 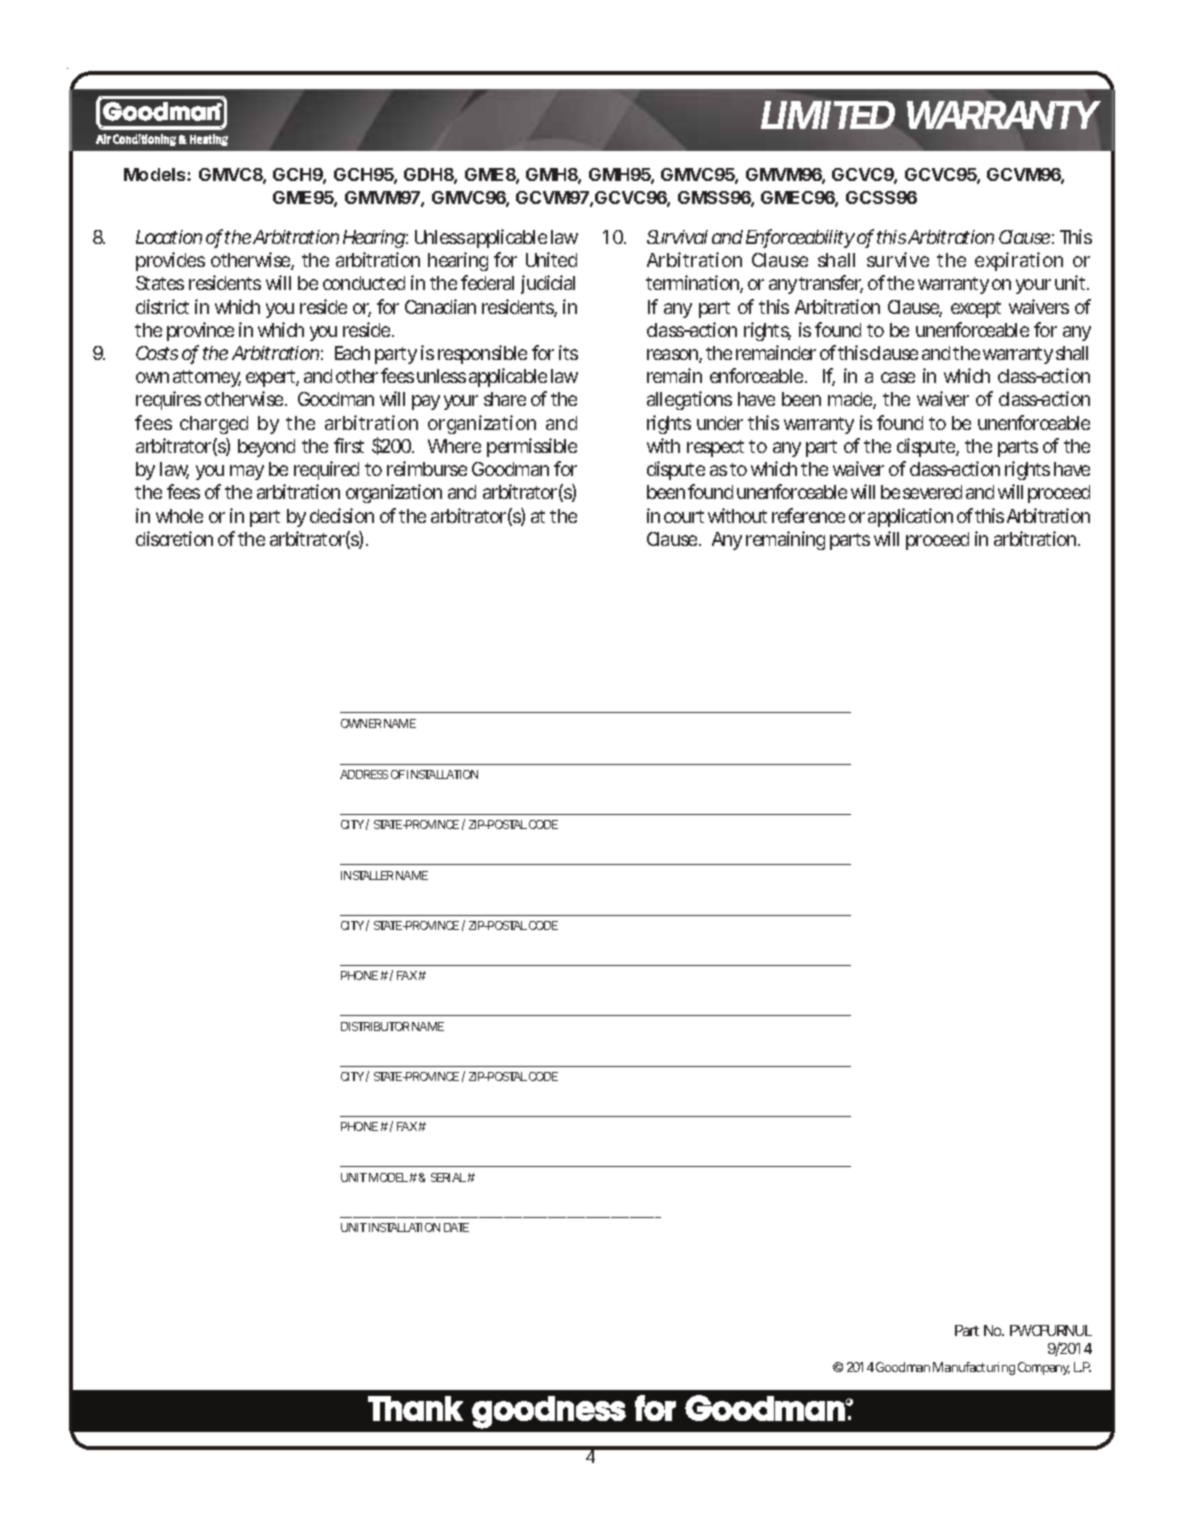 What do you see at coordinates (448, 1177) in the image?
I see `SERIAL` at bounding box center [448, 1177].
